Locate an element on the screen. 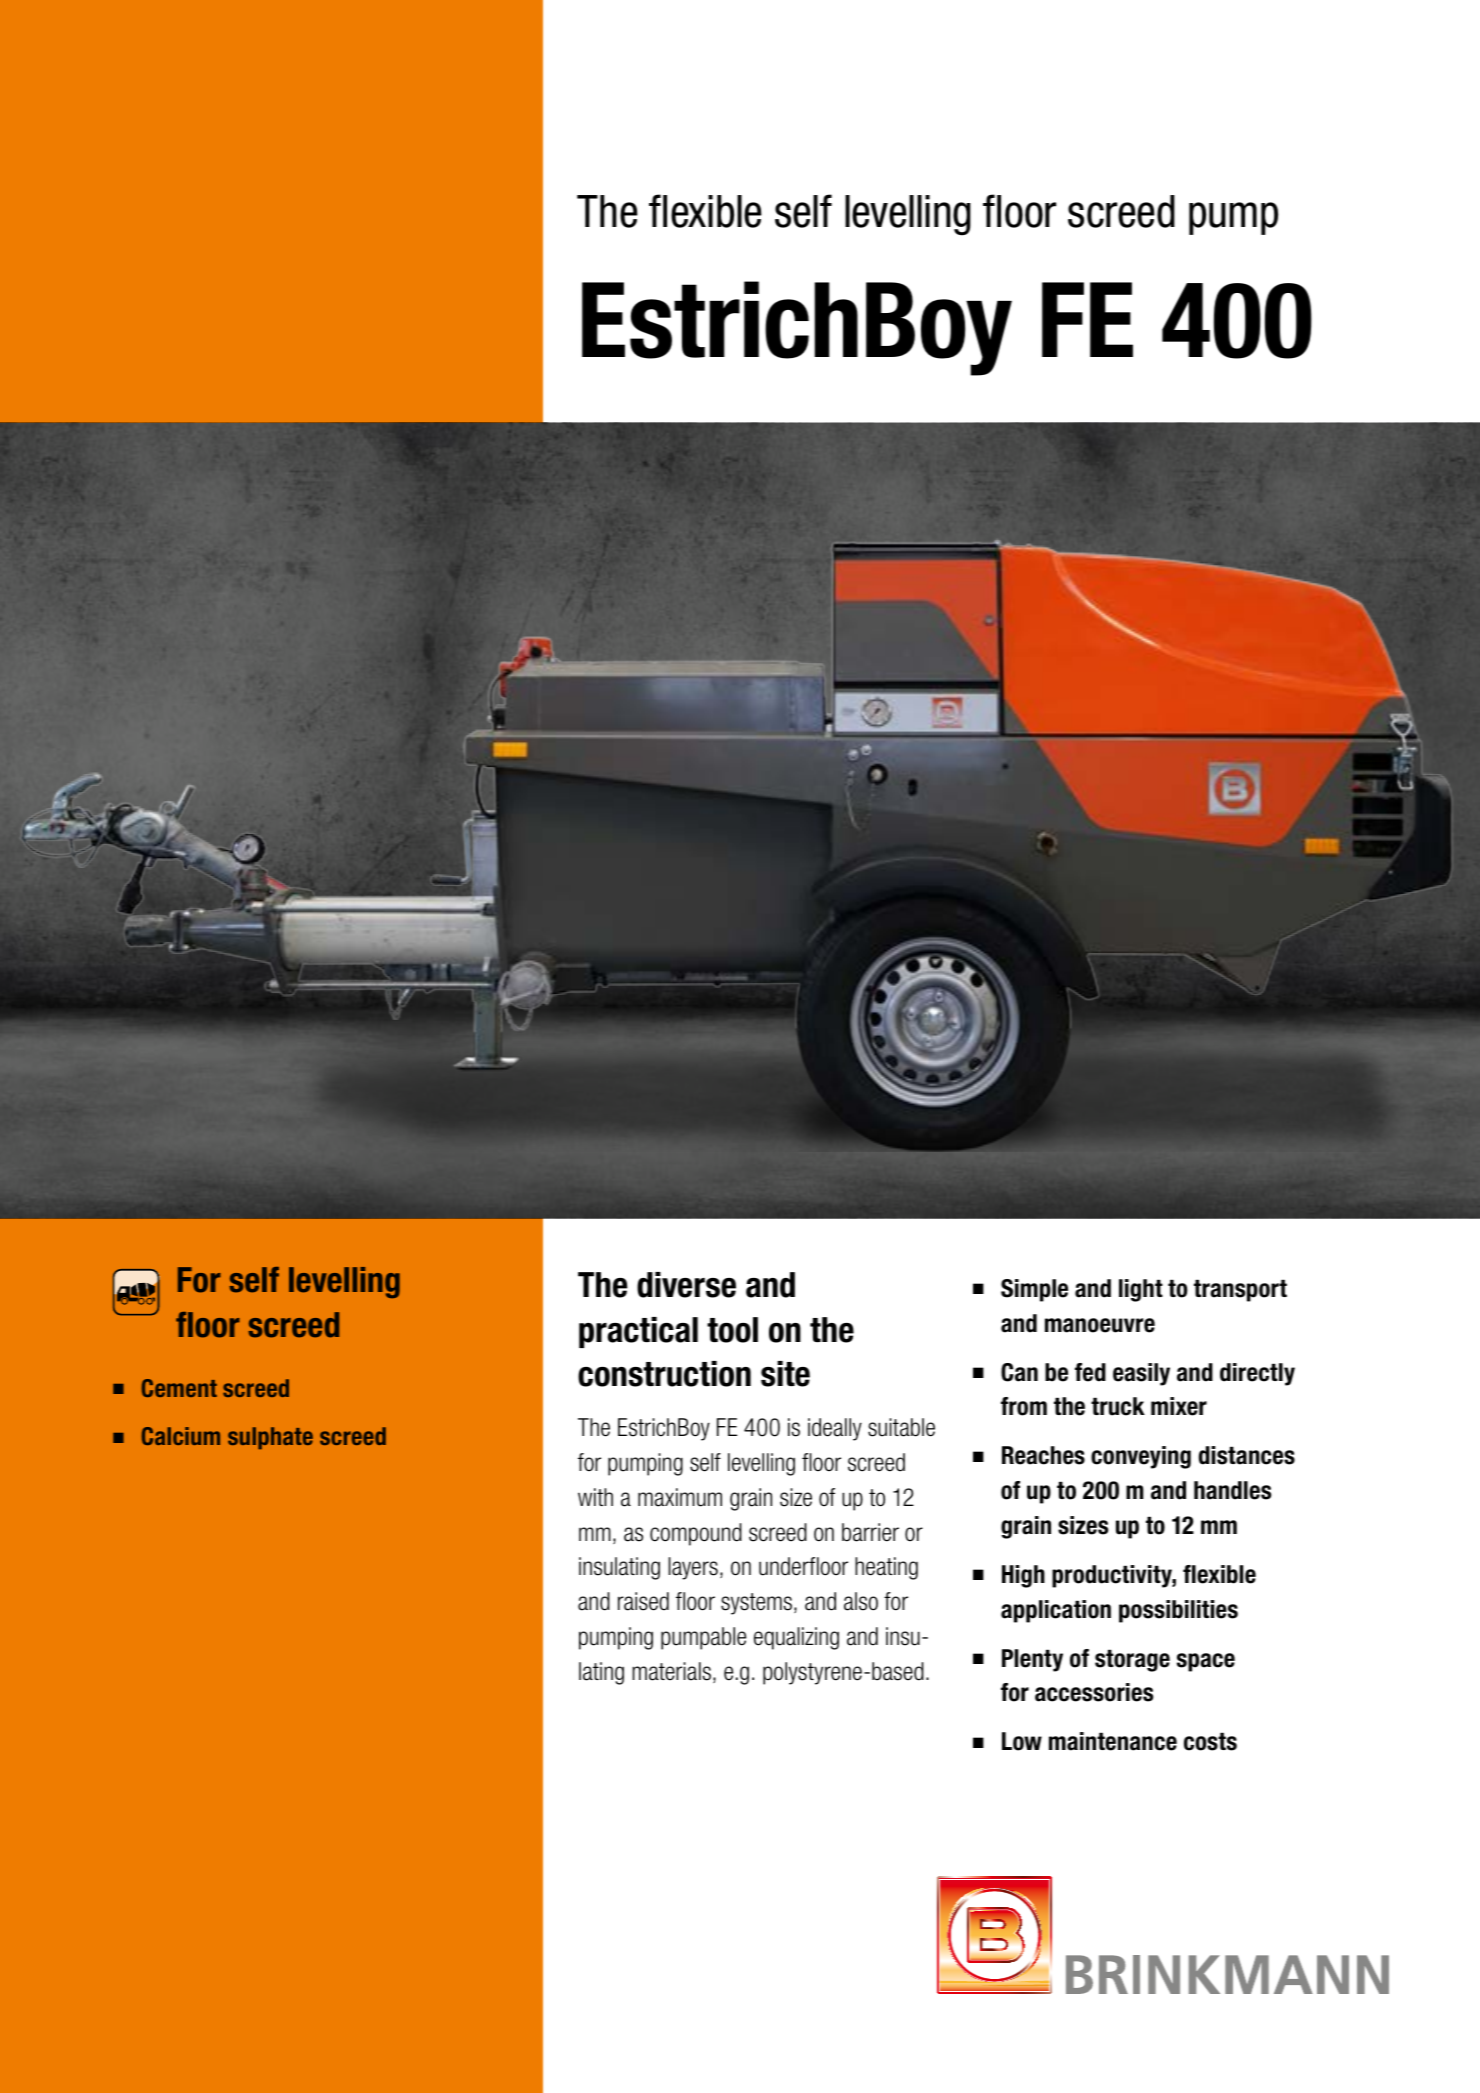 The height and width of the screenshot is (2093, 1480). construction is located at coordinates (664, 1374).
